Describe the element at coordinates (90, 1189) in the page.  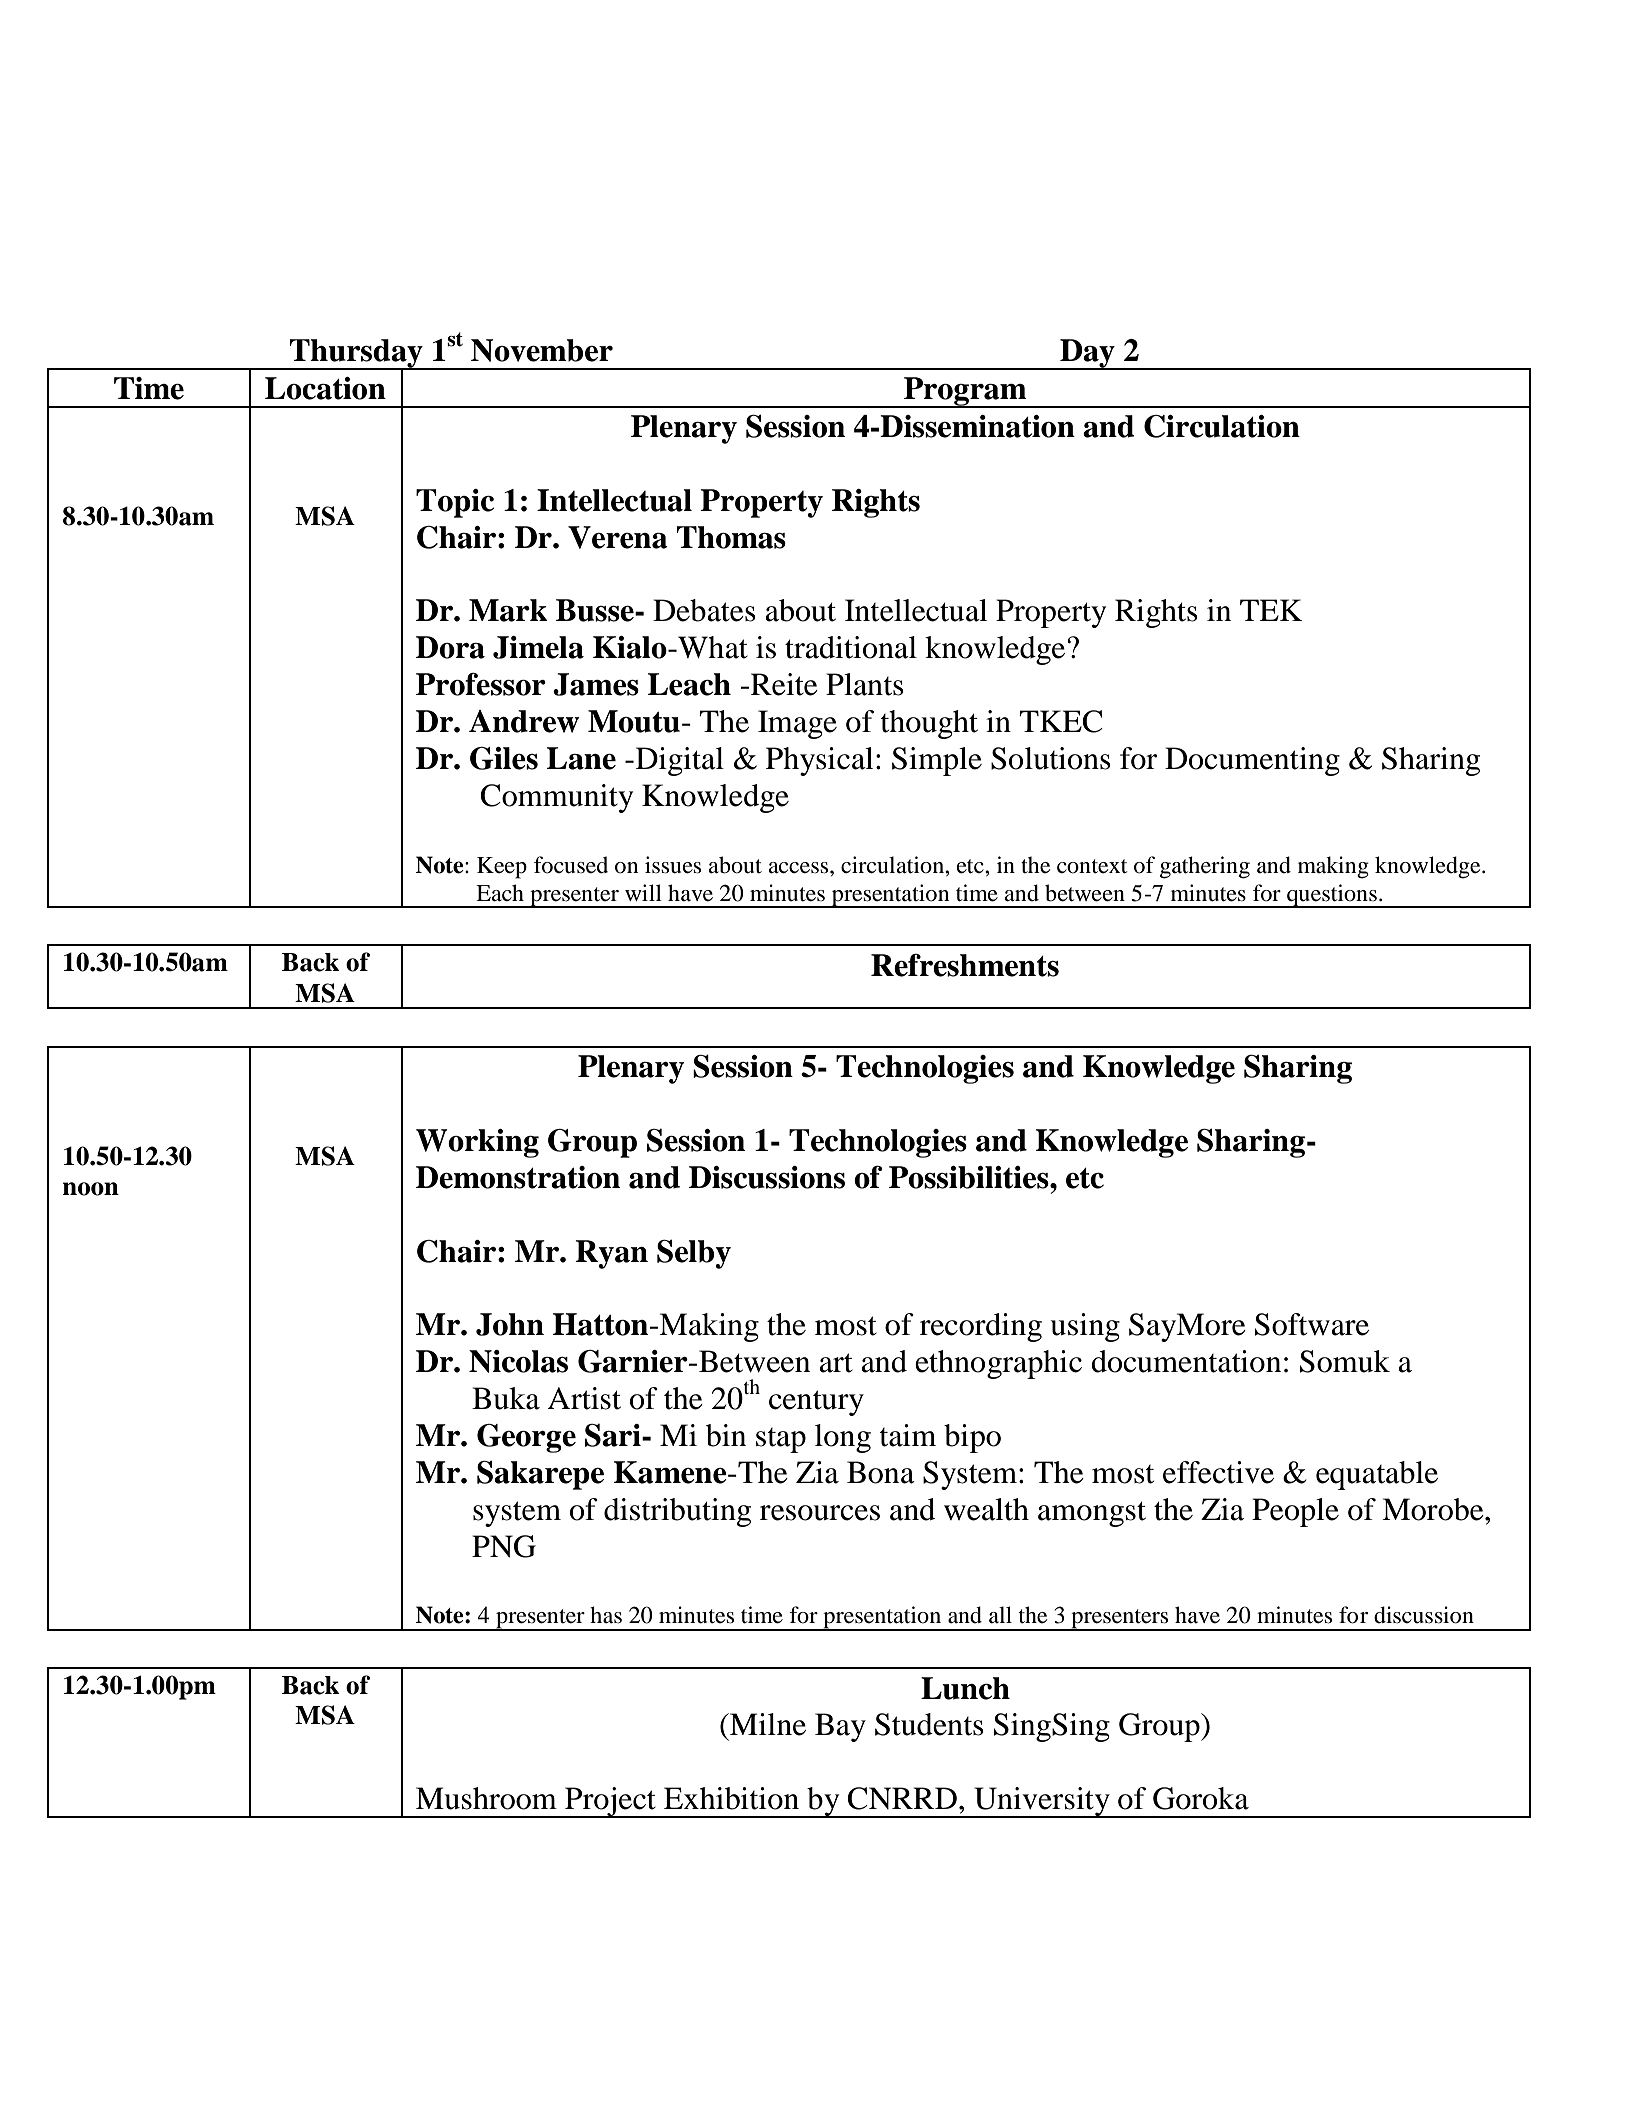
I see `noon` at that location.
